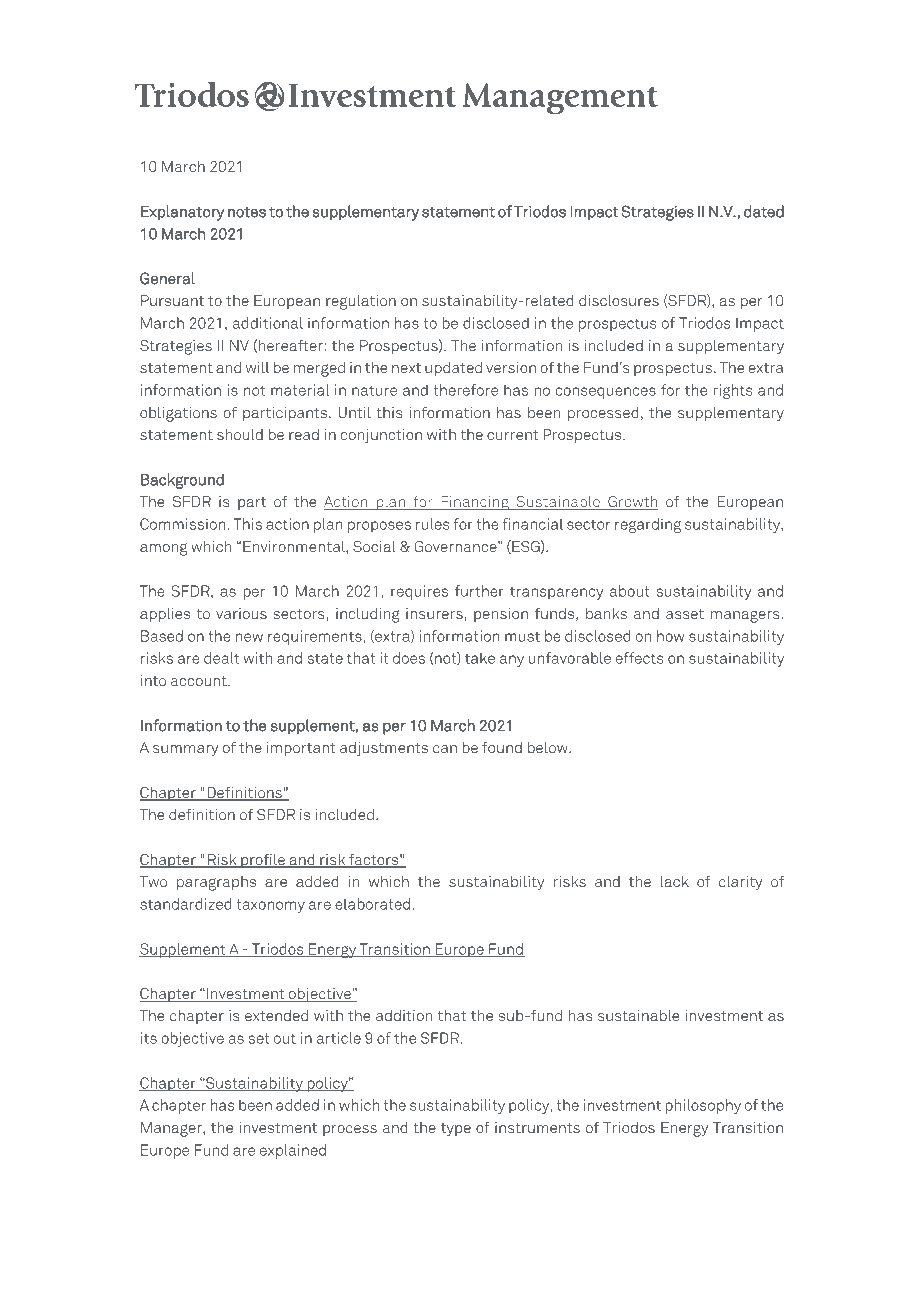  I want to click on notes, so click(247, 212).
